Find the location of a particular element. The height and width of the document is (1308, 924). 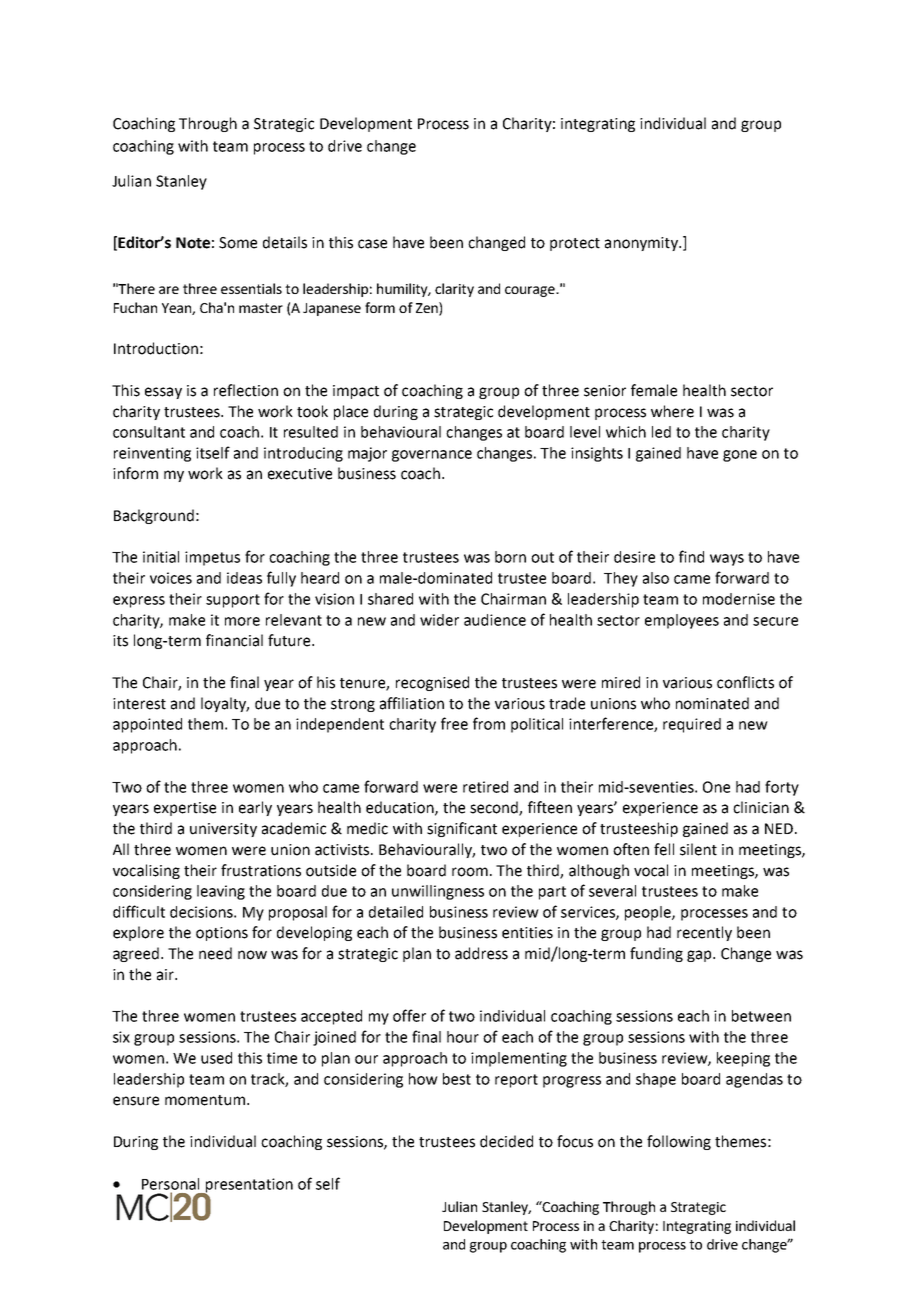

Note is located at coordinates (193, 243).
